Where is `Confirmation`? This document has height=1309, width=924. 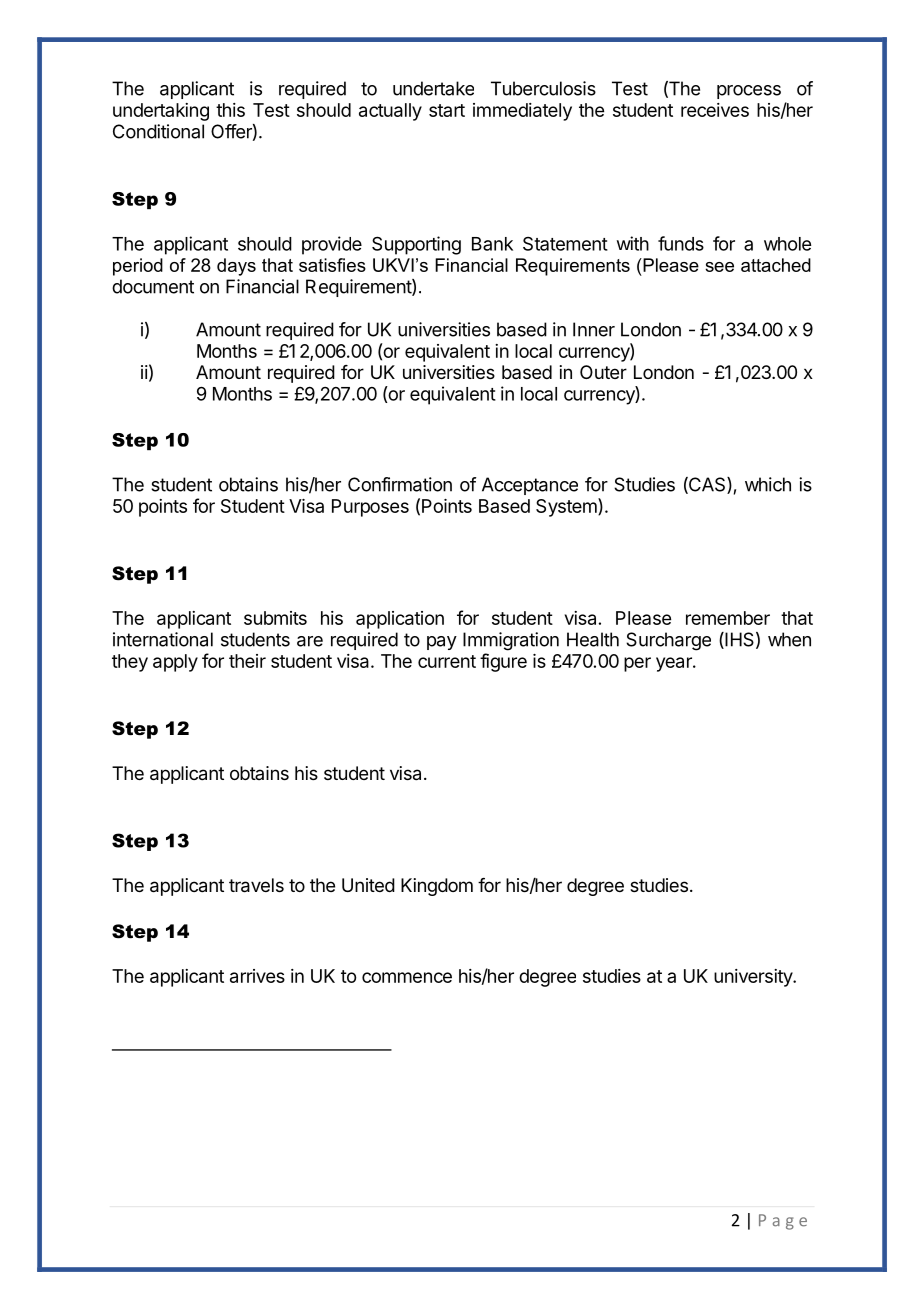 Confirmation is located at coordinates (400, 484).
